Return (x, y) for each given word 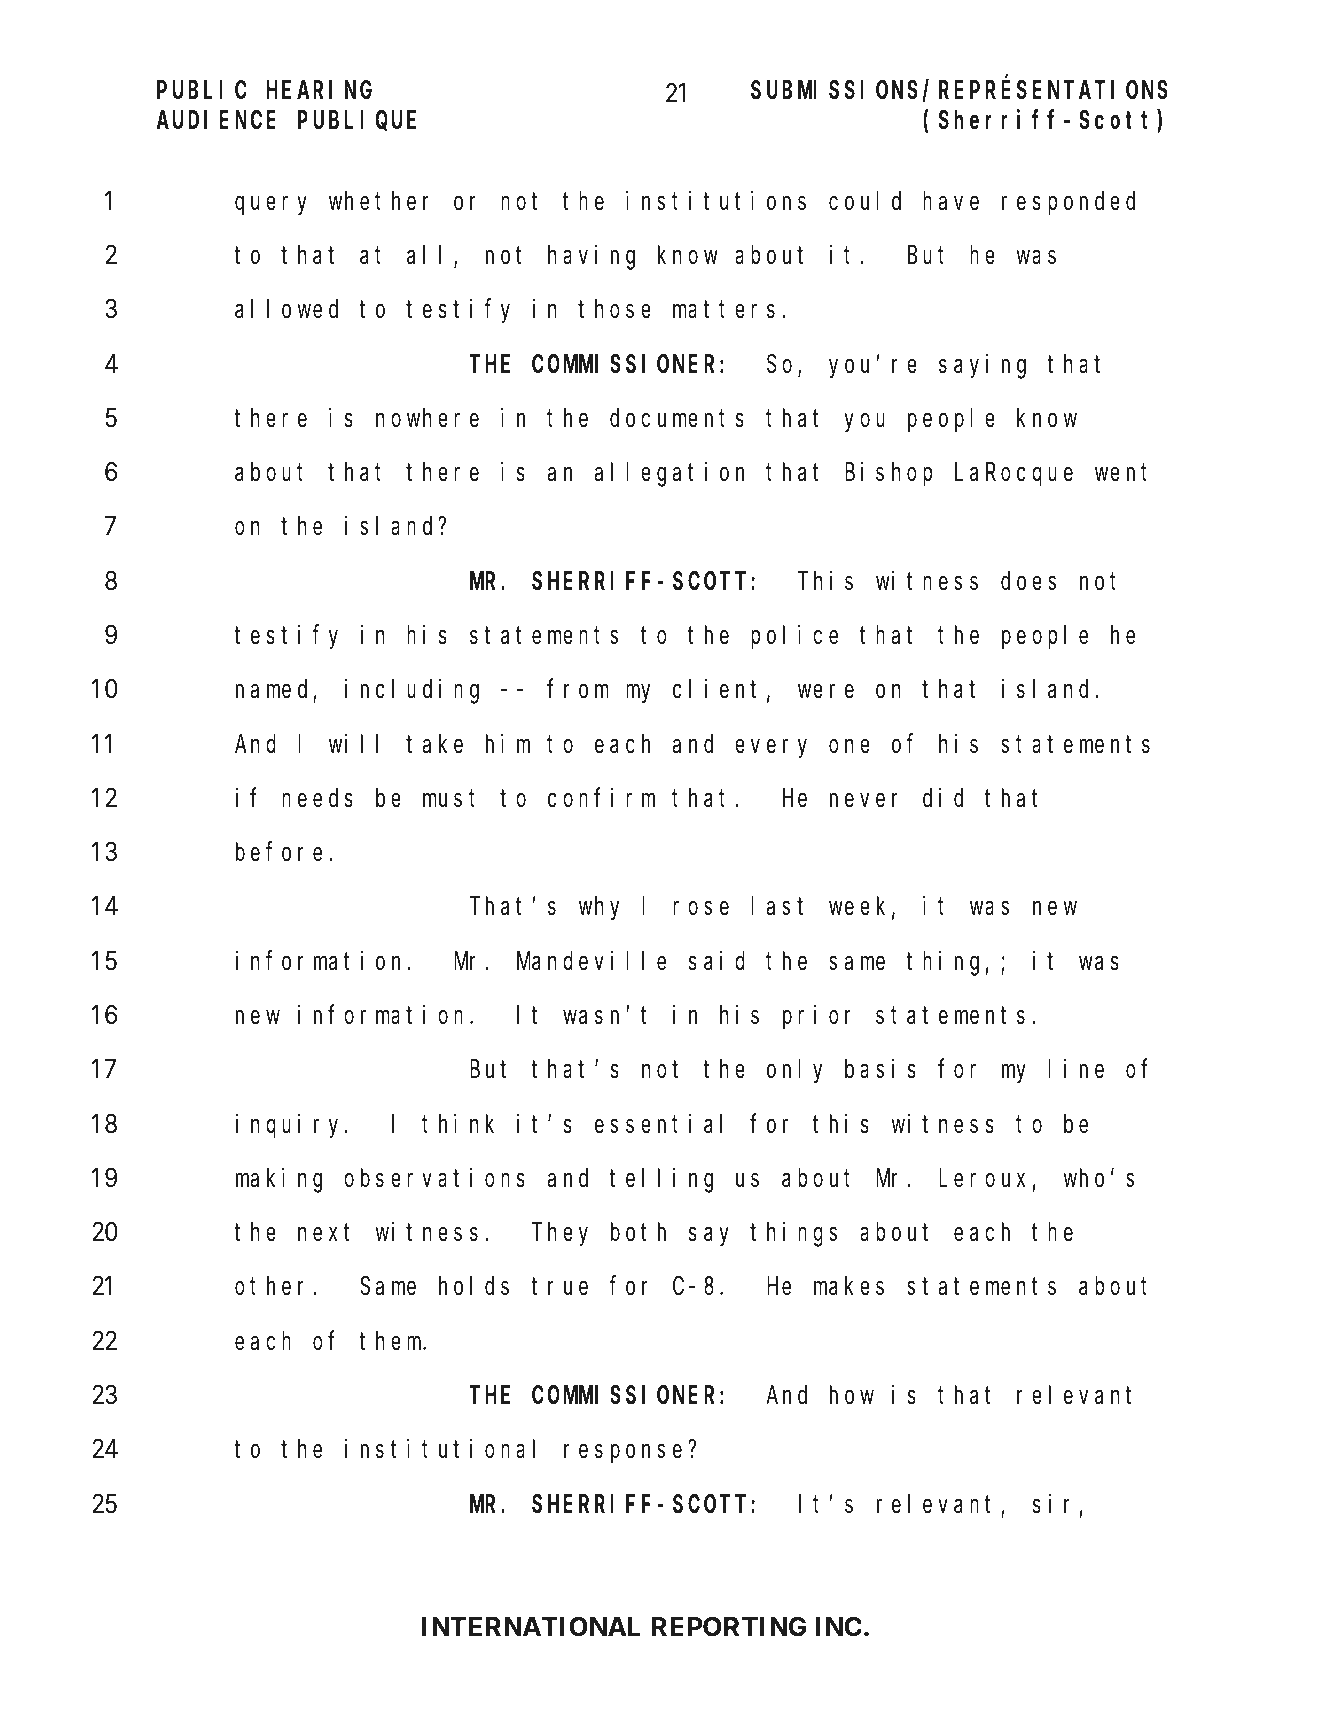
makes (849, 1286)
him (508, 743)
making (279, 1180)
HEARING (319, 91)
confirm (601, 798)
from (578, 689)
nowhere (427, 418)
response (623, 1454)
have (951, 201)
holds (474, 1286)
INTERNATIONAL (531, 1626)
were (826, 692)
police (794, 637)
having (591, 257)
